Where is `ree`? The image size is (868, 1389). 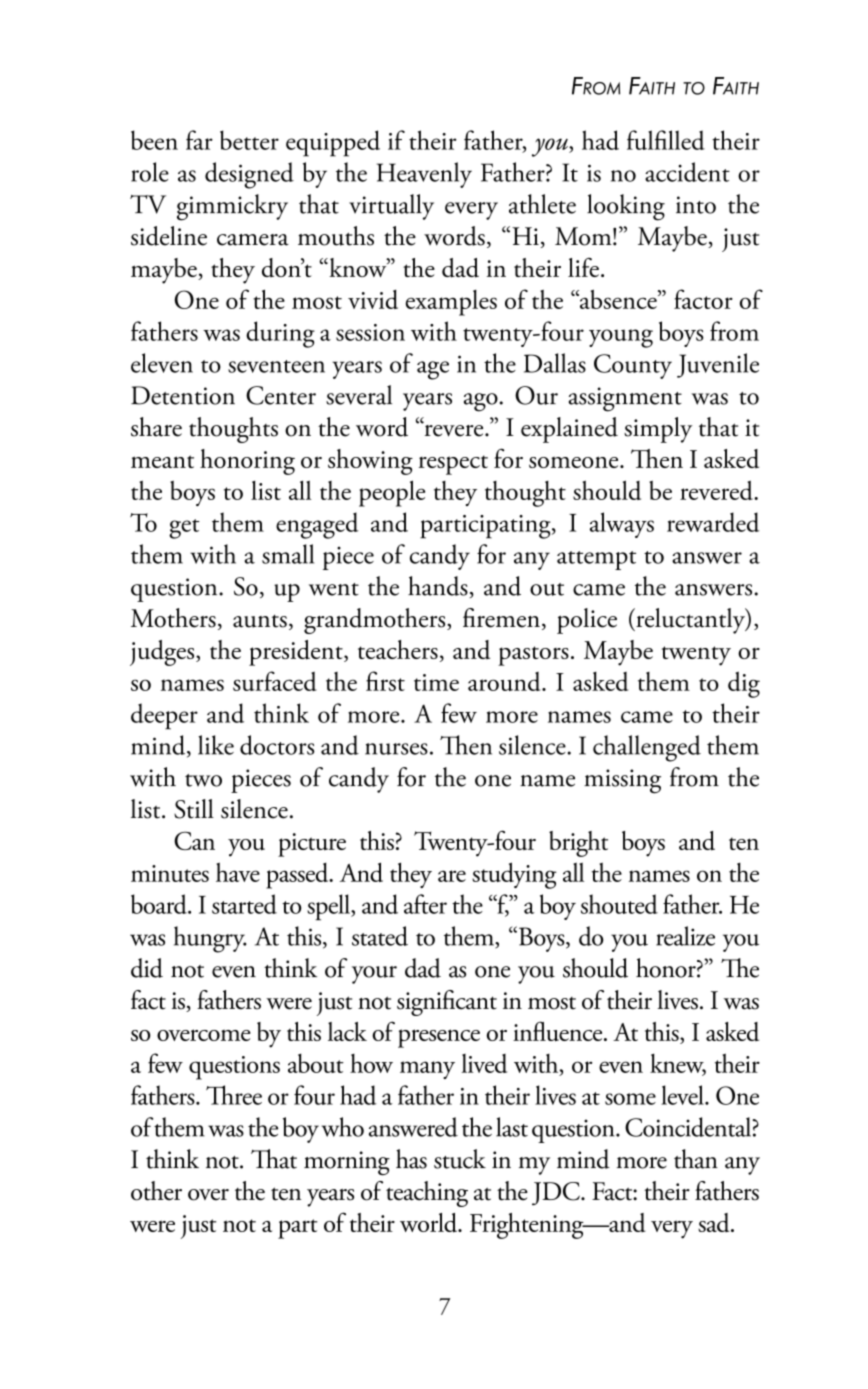 ree is located at coordinates (248, 1099).
